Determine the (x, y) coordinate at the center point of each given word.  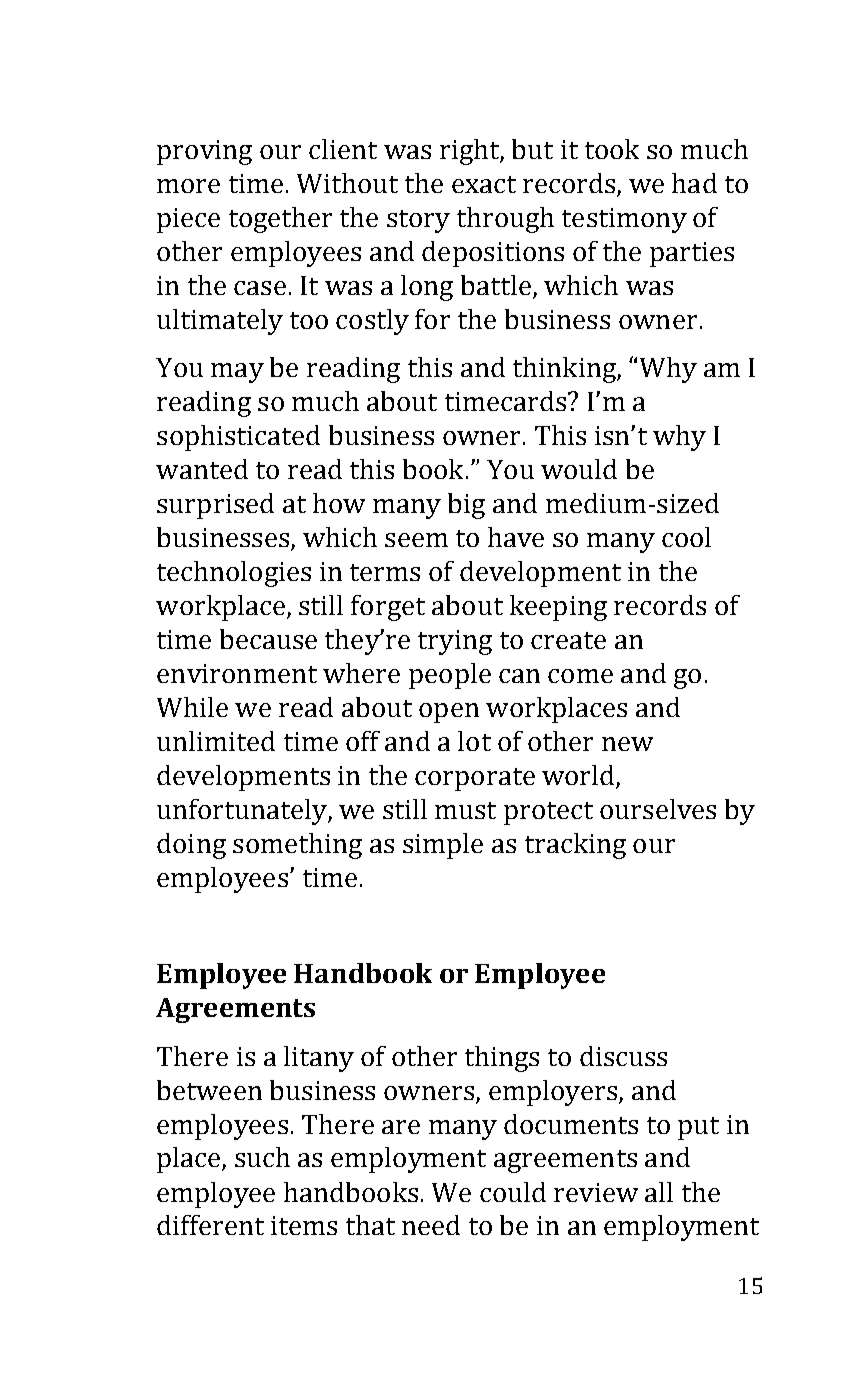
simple (443, 846)
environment (237, 673)
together (280, 220)
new (627, 744)
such (262, 1157)
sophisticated (238, 438)
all (659, 1192)
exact (484, 184)
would (579, 469)
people (450, 676)
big (466, 506)
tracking (575, 846)
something (297, 846)
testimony (624, 220)
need (431, 1225)
